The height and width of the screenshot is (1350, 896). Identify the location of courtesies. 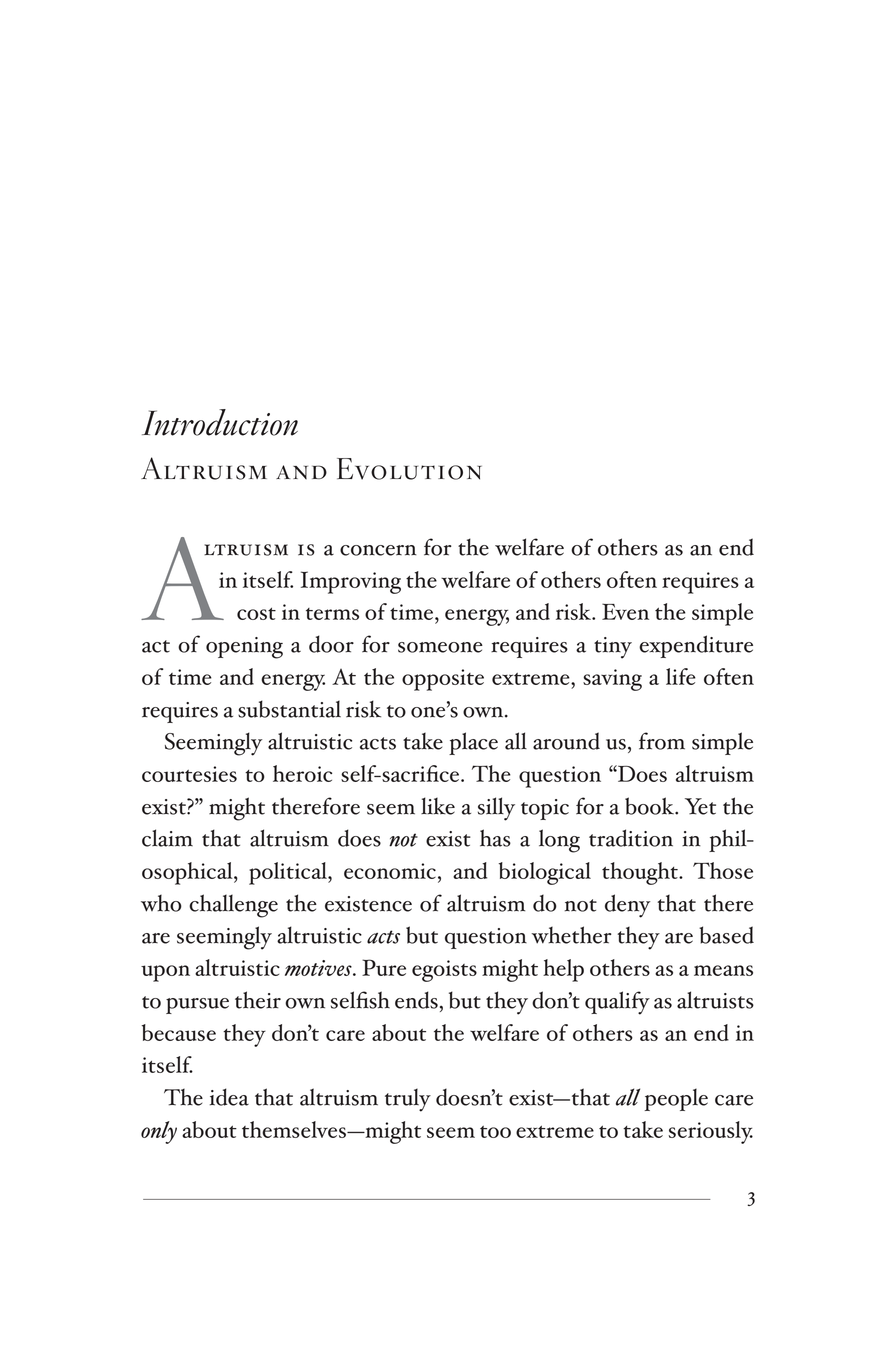
(189, 774).
